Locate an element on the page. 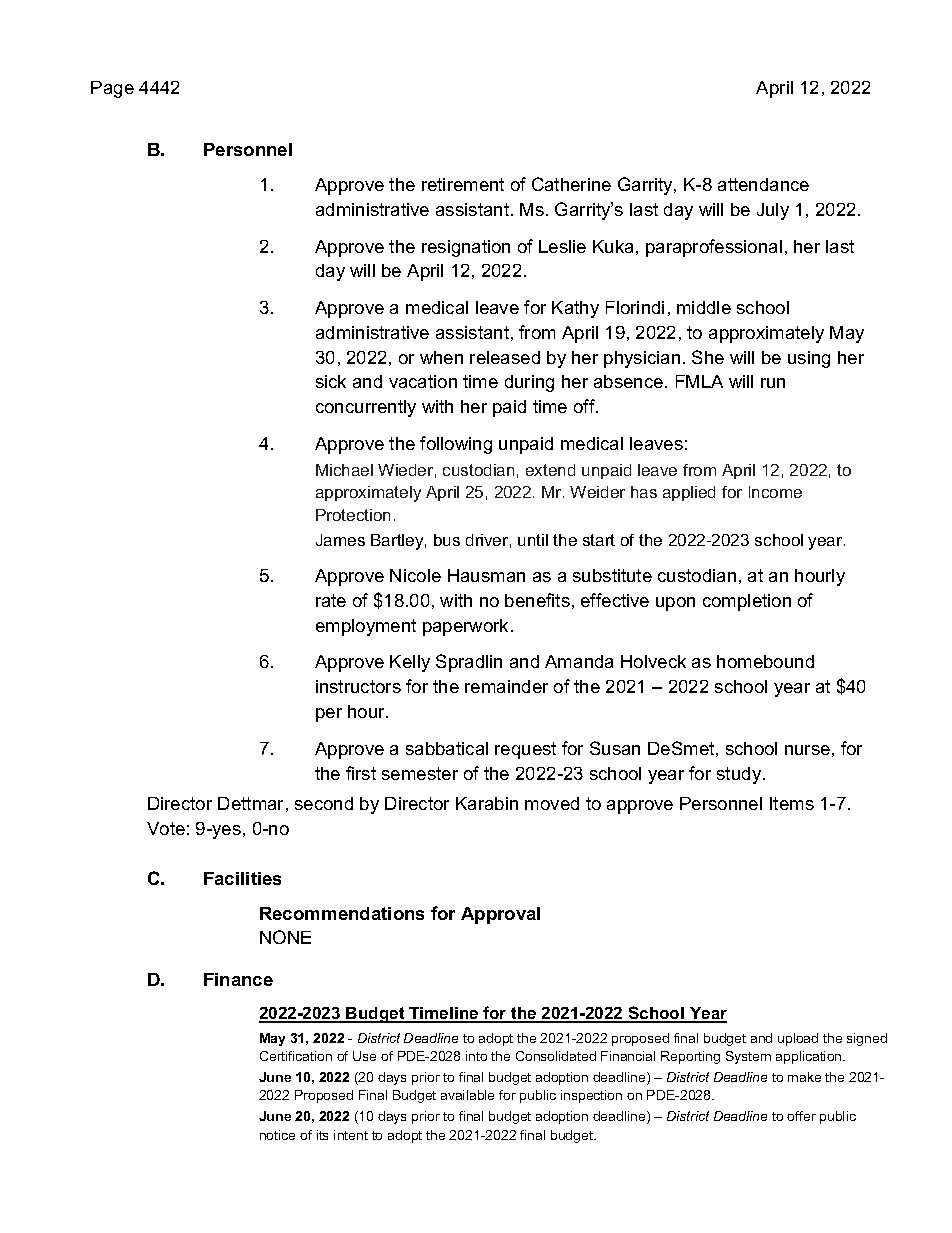 This document has width=952, height=1233. notice is located at coordinates (277, 1135).
